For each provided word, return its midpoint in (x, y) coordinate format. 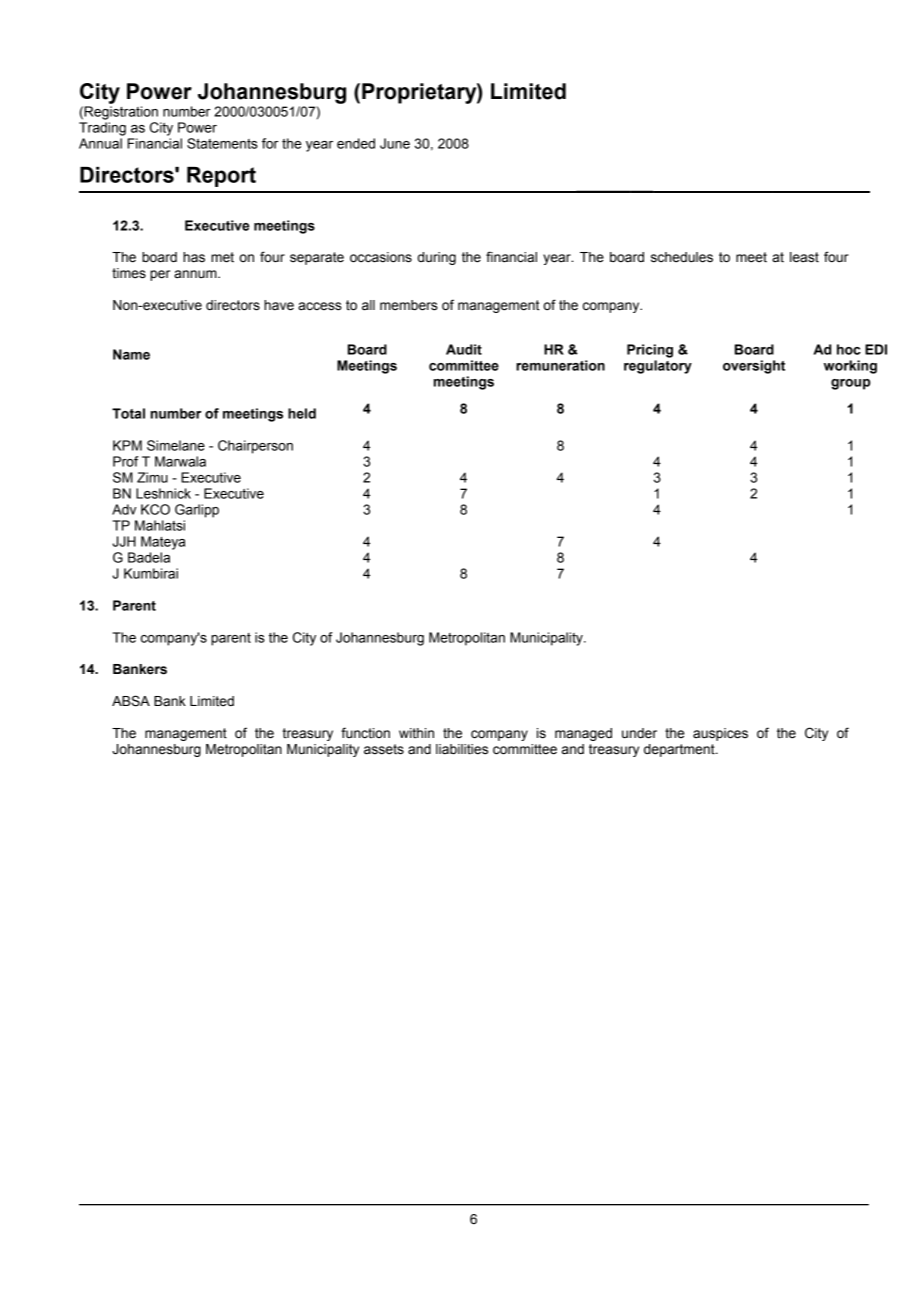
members (409, 305)
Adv (124, 509)
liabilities (462, 749)
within (416, 733)
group (850, 384)
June (395, 143)
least (804, 257)
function (365, 733)
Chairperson (255, 447)
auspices (720, 734)
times (129, 273)
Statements (222, 143)
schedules (682, 257)
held (302, 413)
